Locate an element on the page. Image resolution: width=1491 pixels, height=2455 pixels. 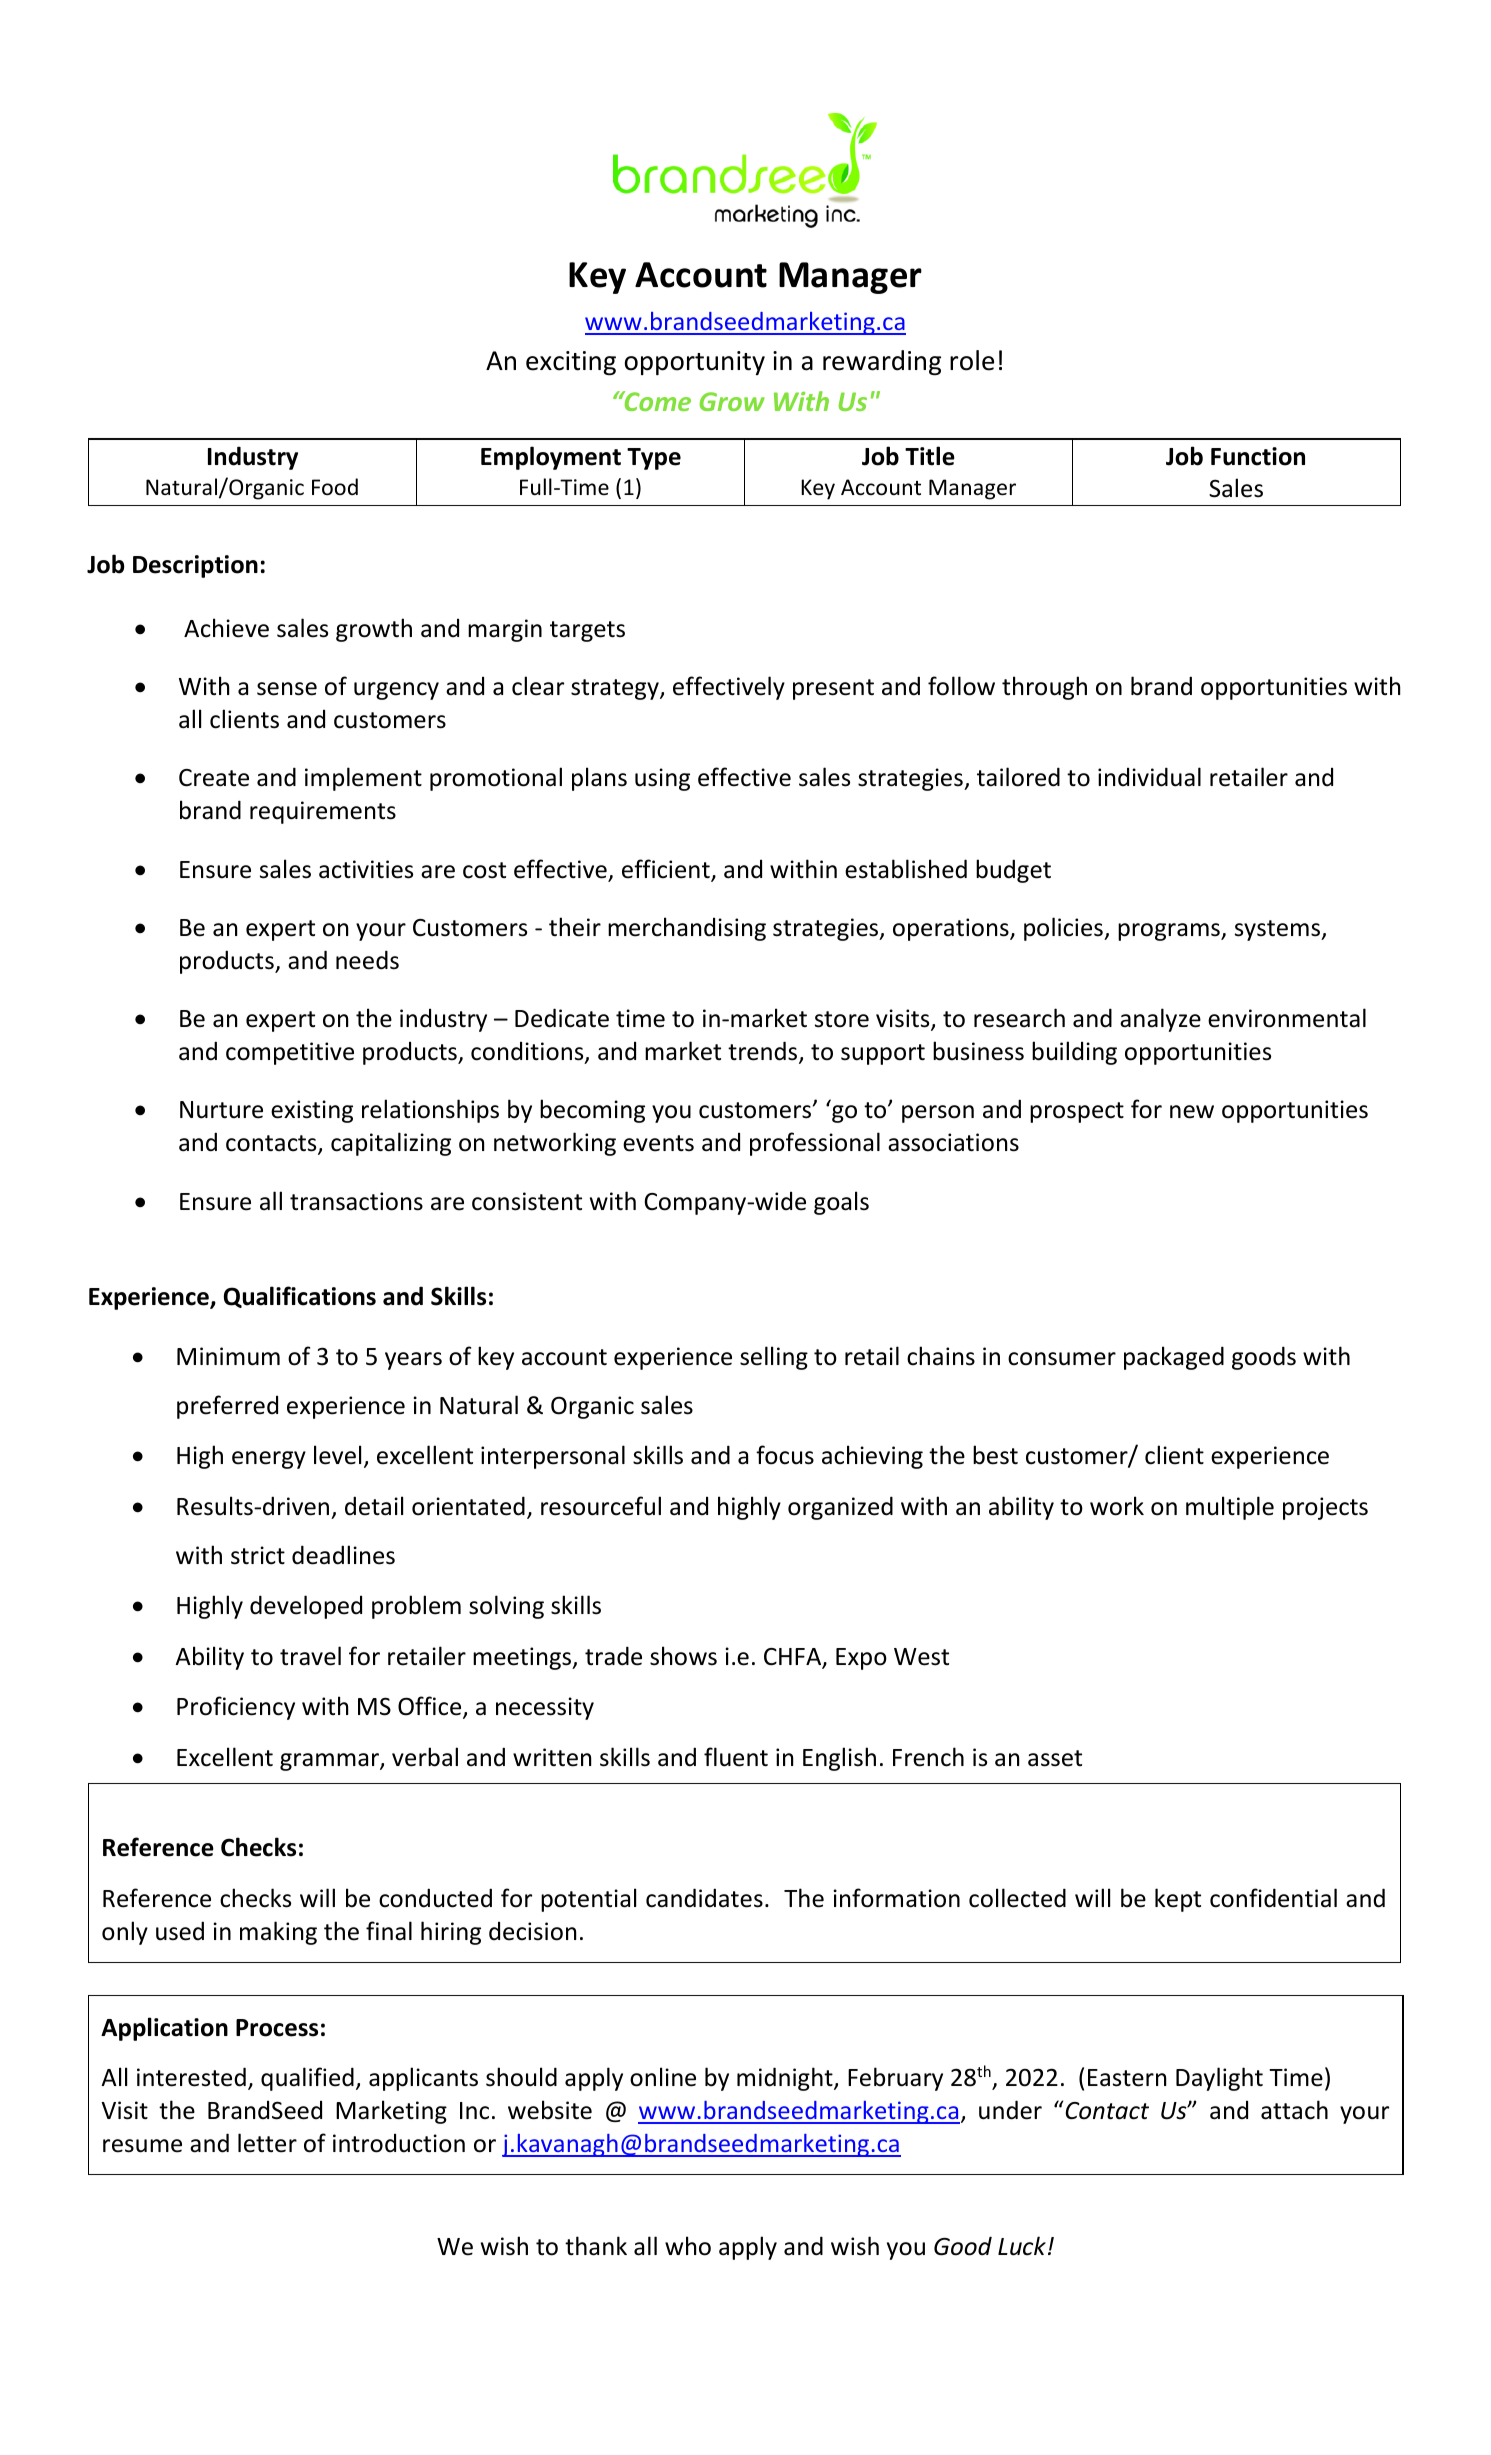
Food is located at coordinates (335, 487).
